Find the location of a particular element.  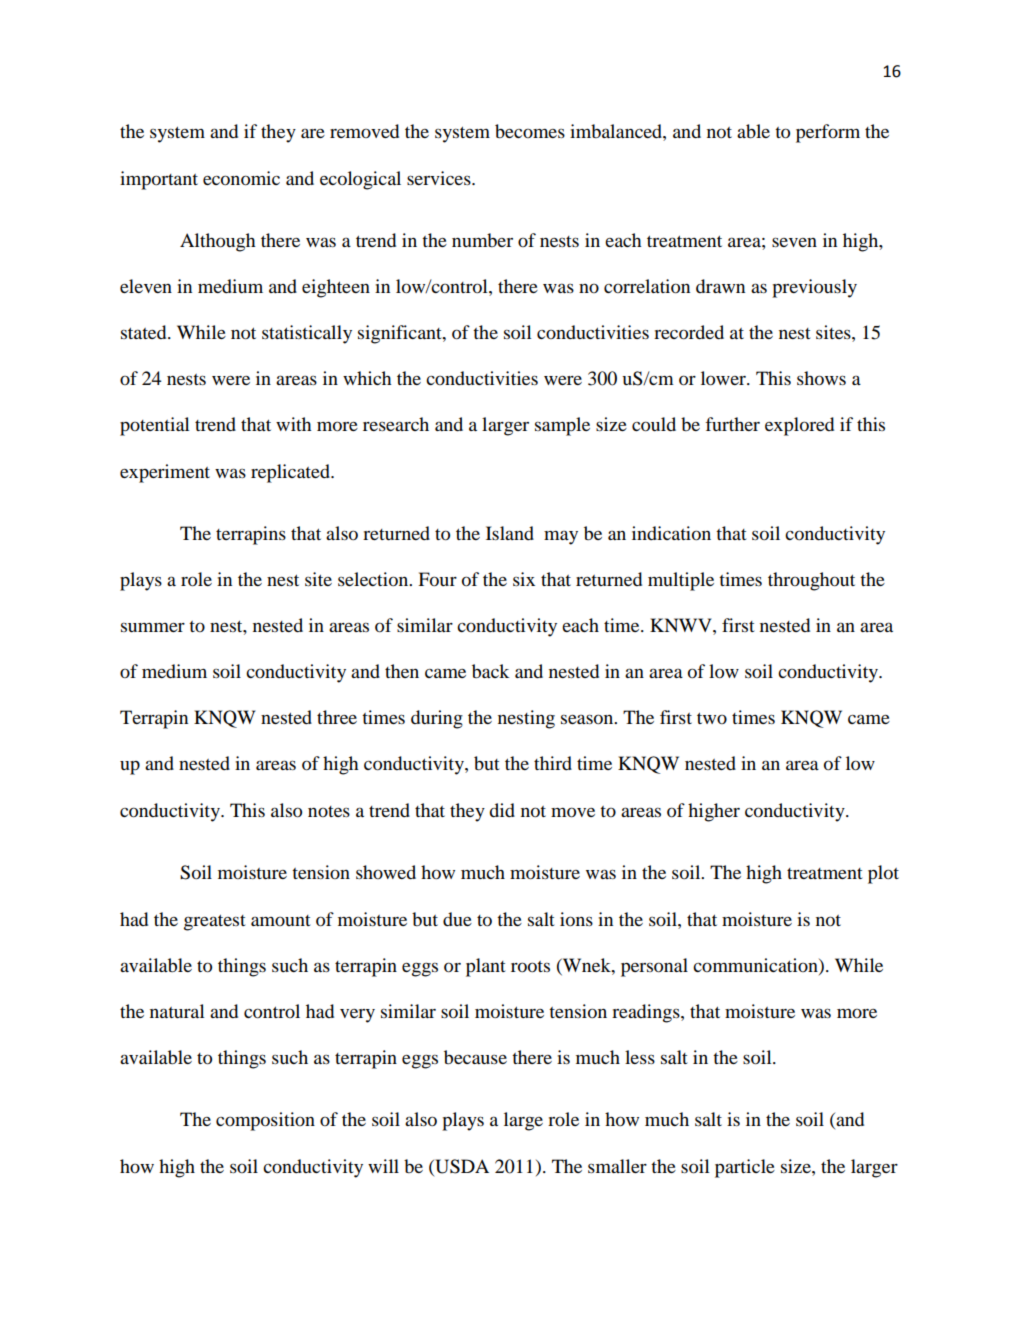

becomes is located at coordinates (530, 131).
